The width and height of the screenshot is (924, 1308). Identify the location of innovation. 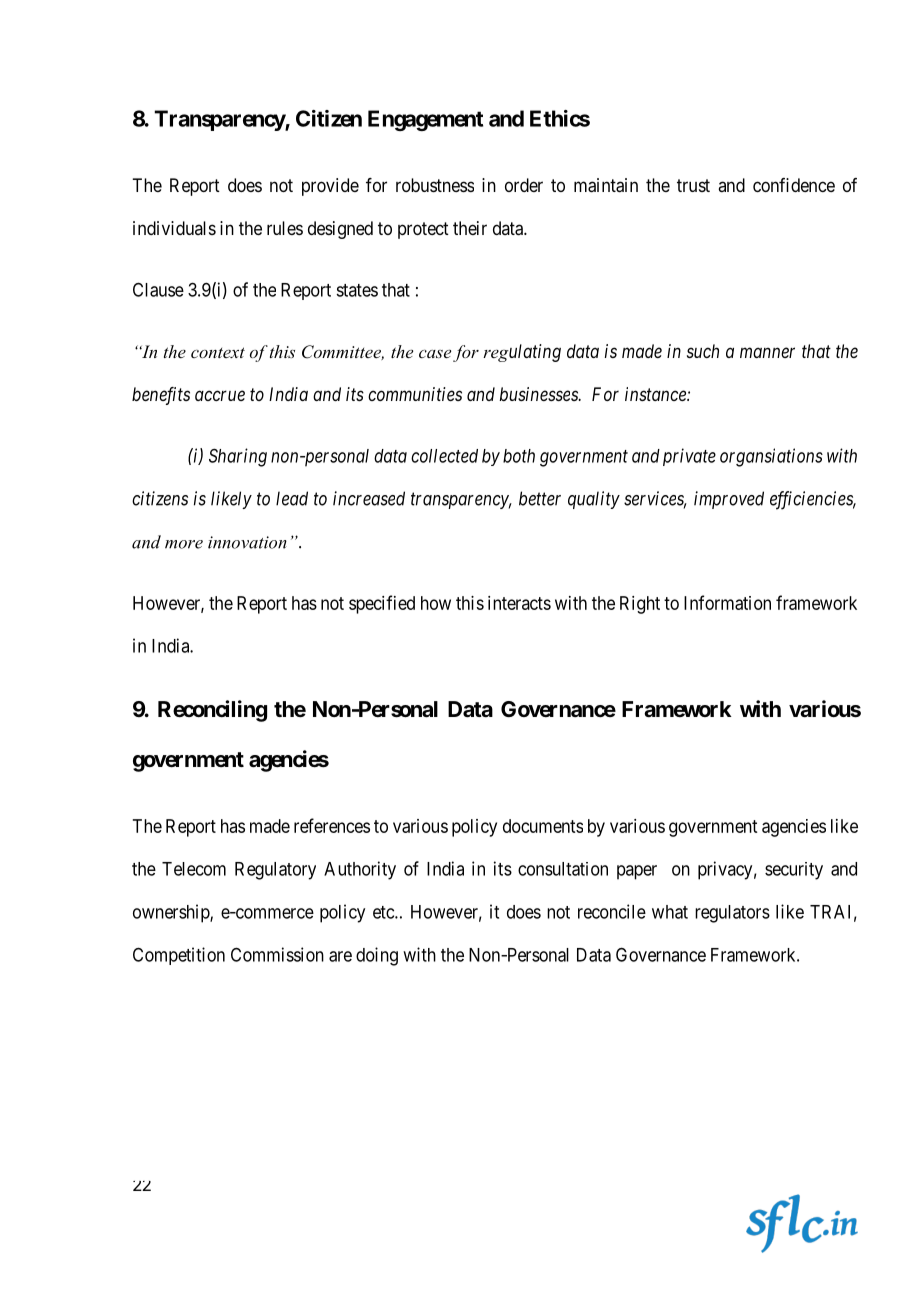
(247, 542).
